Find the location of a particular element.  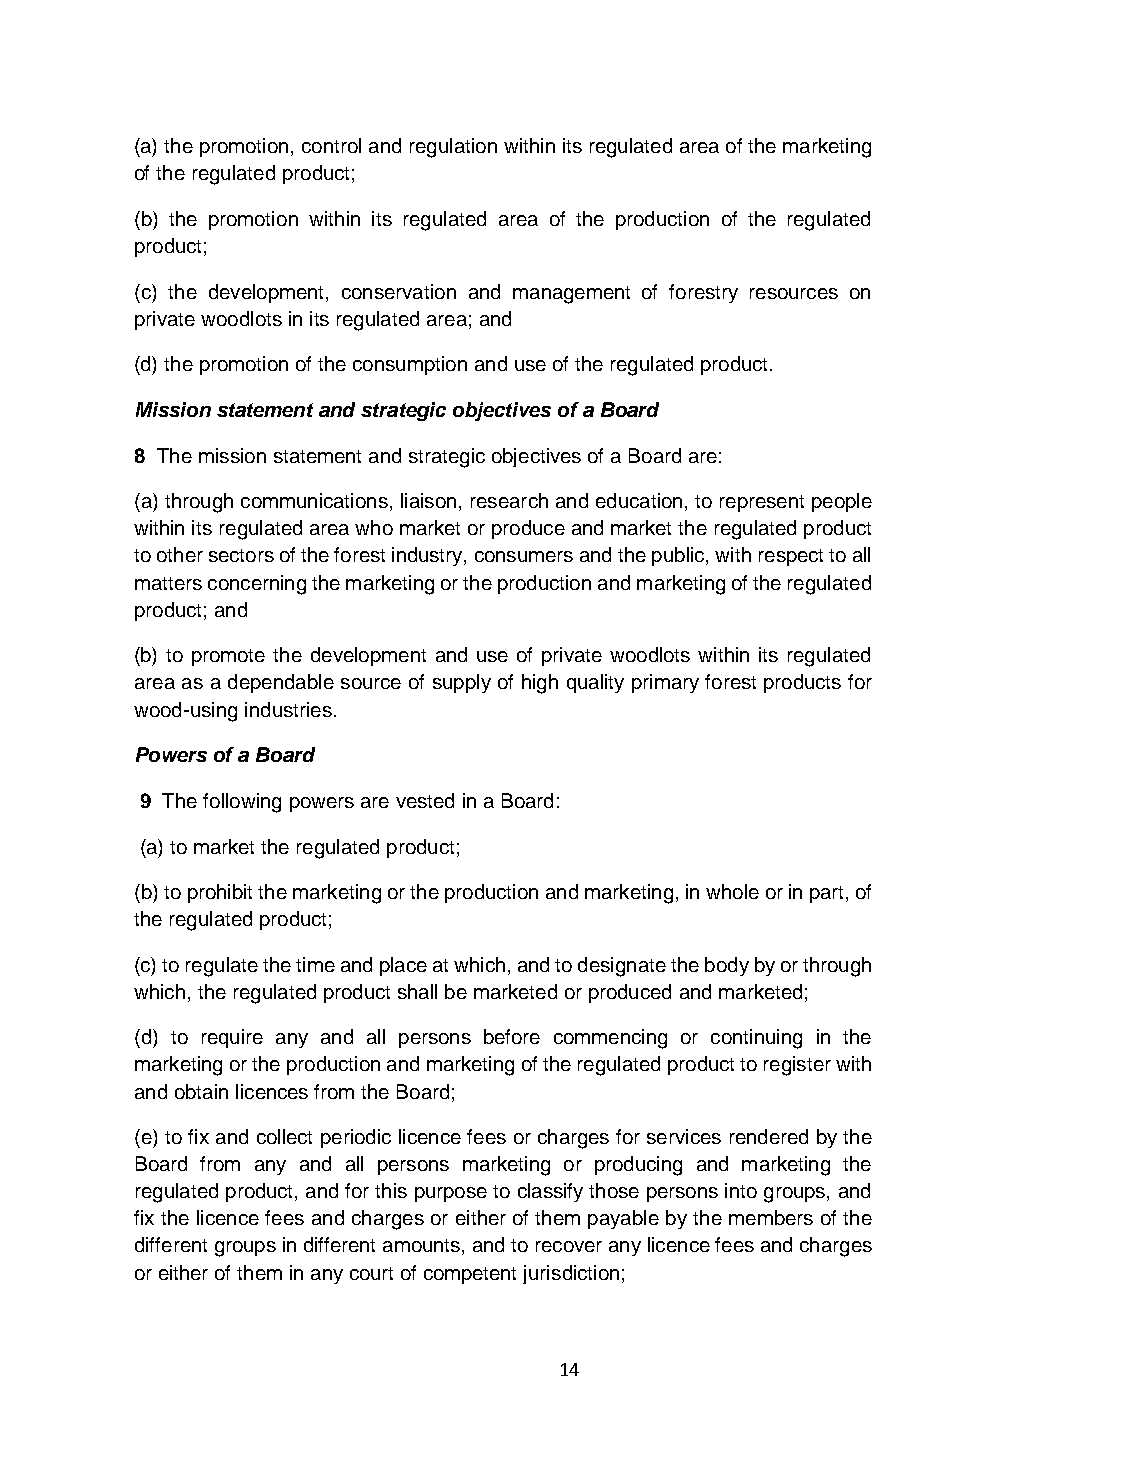

members is located at coordinates (771, 1217).
